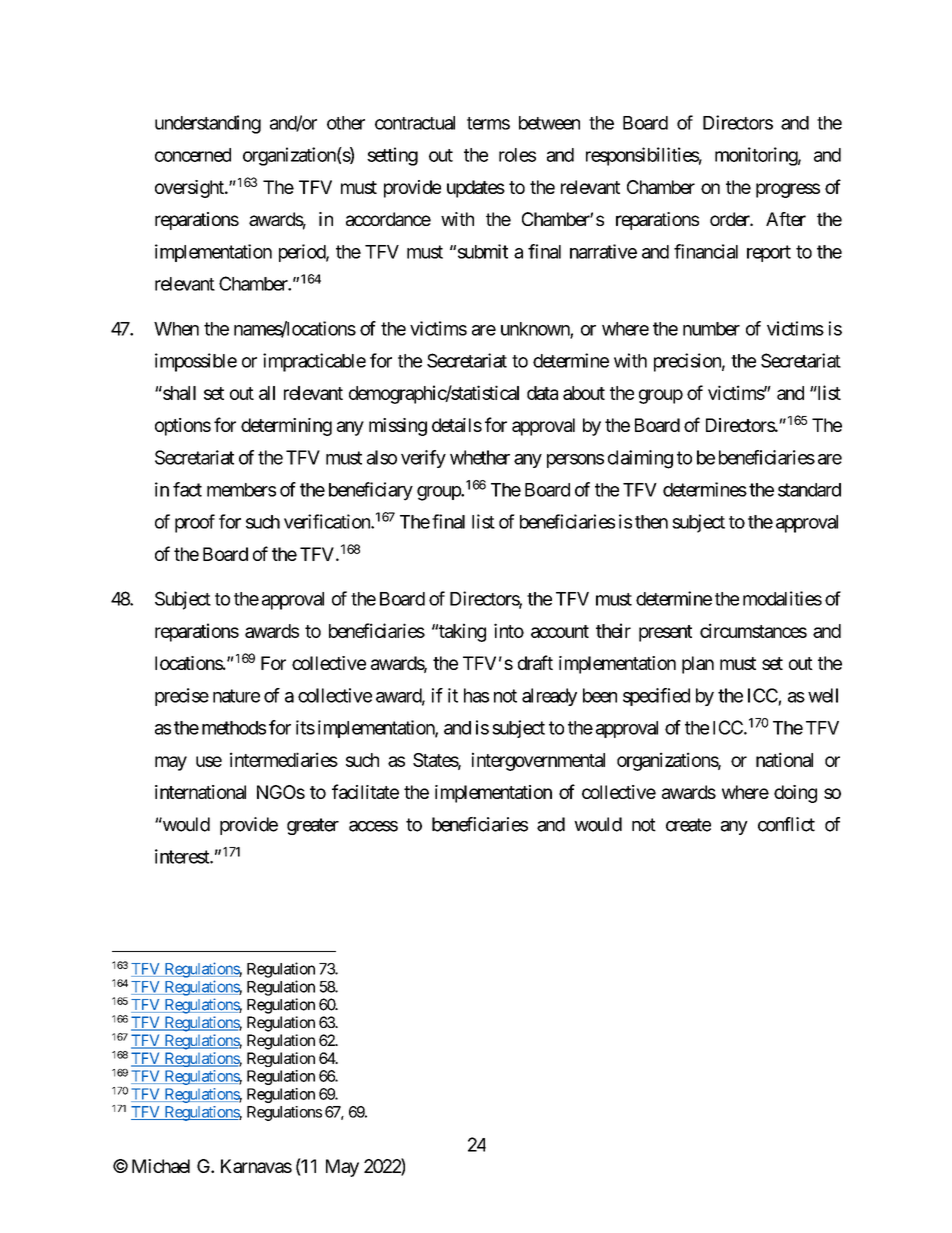  What do you see at coordinates (786, 824) in the screenshot?
I see `conflict` at bounding box center [786, 824].
